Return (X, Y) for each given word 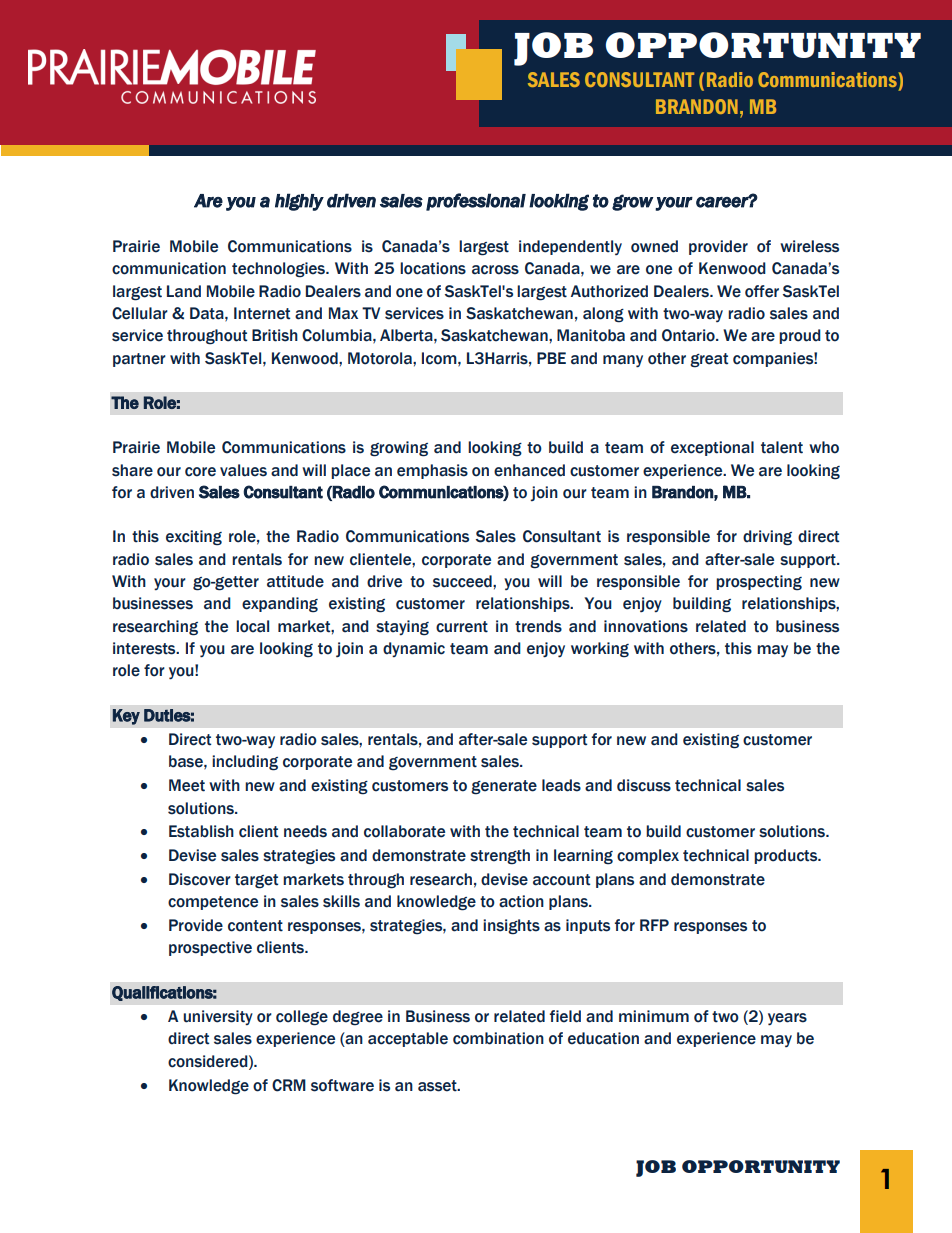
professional (476, 202)
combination (498, 1038)
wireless (809, 246)
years (787, 1019)
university (218, 1017)
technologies (279, 270)
